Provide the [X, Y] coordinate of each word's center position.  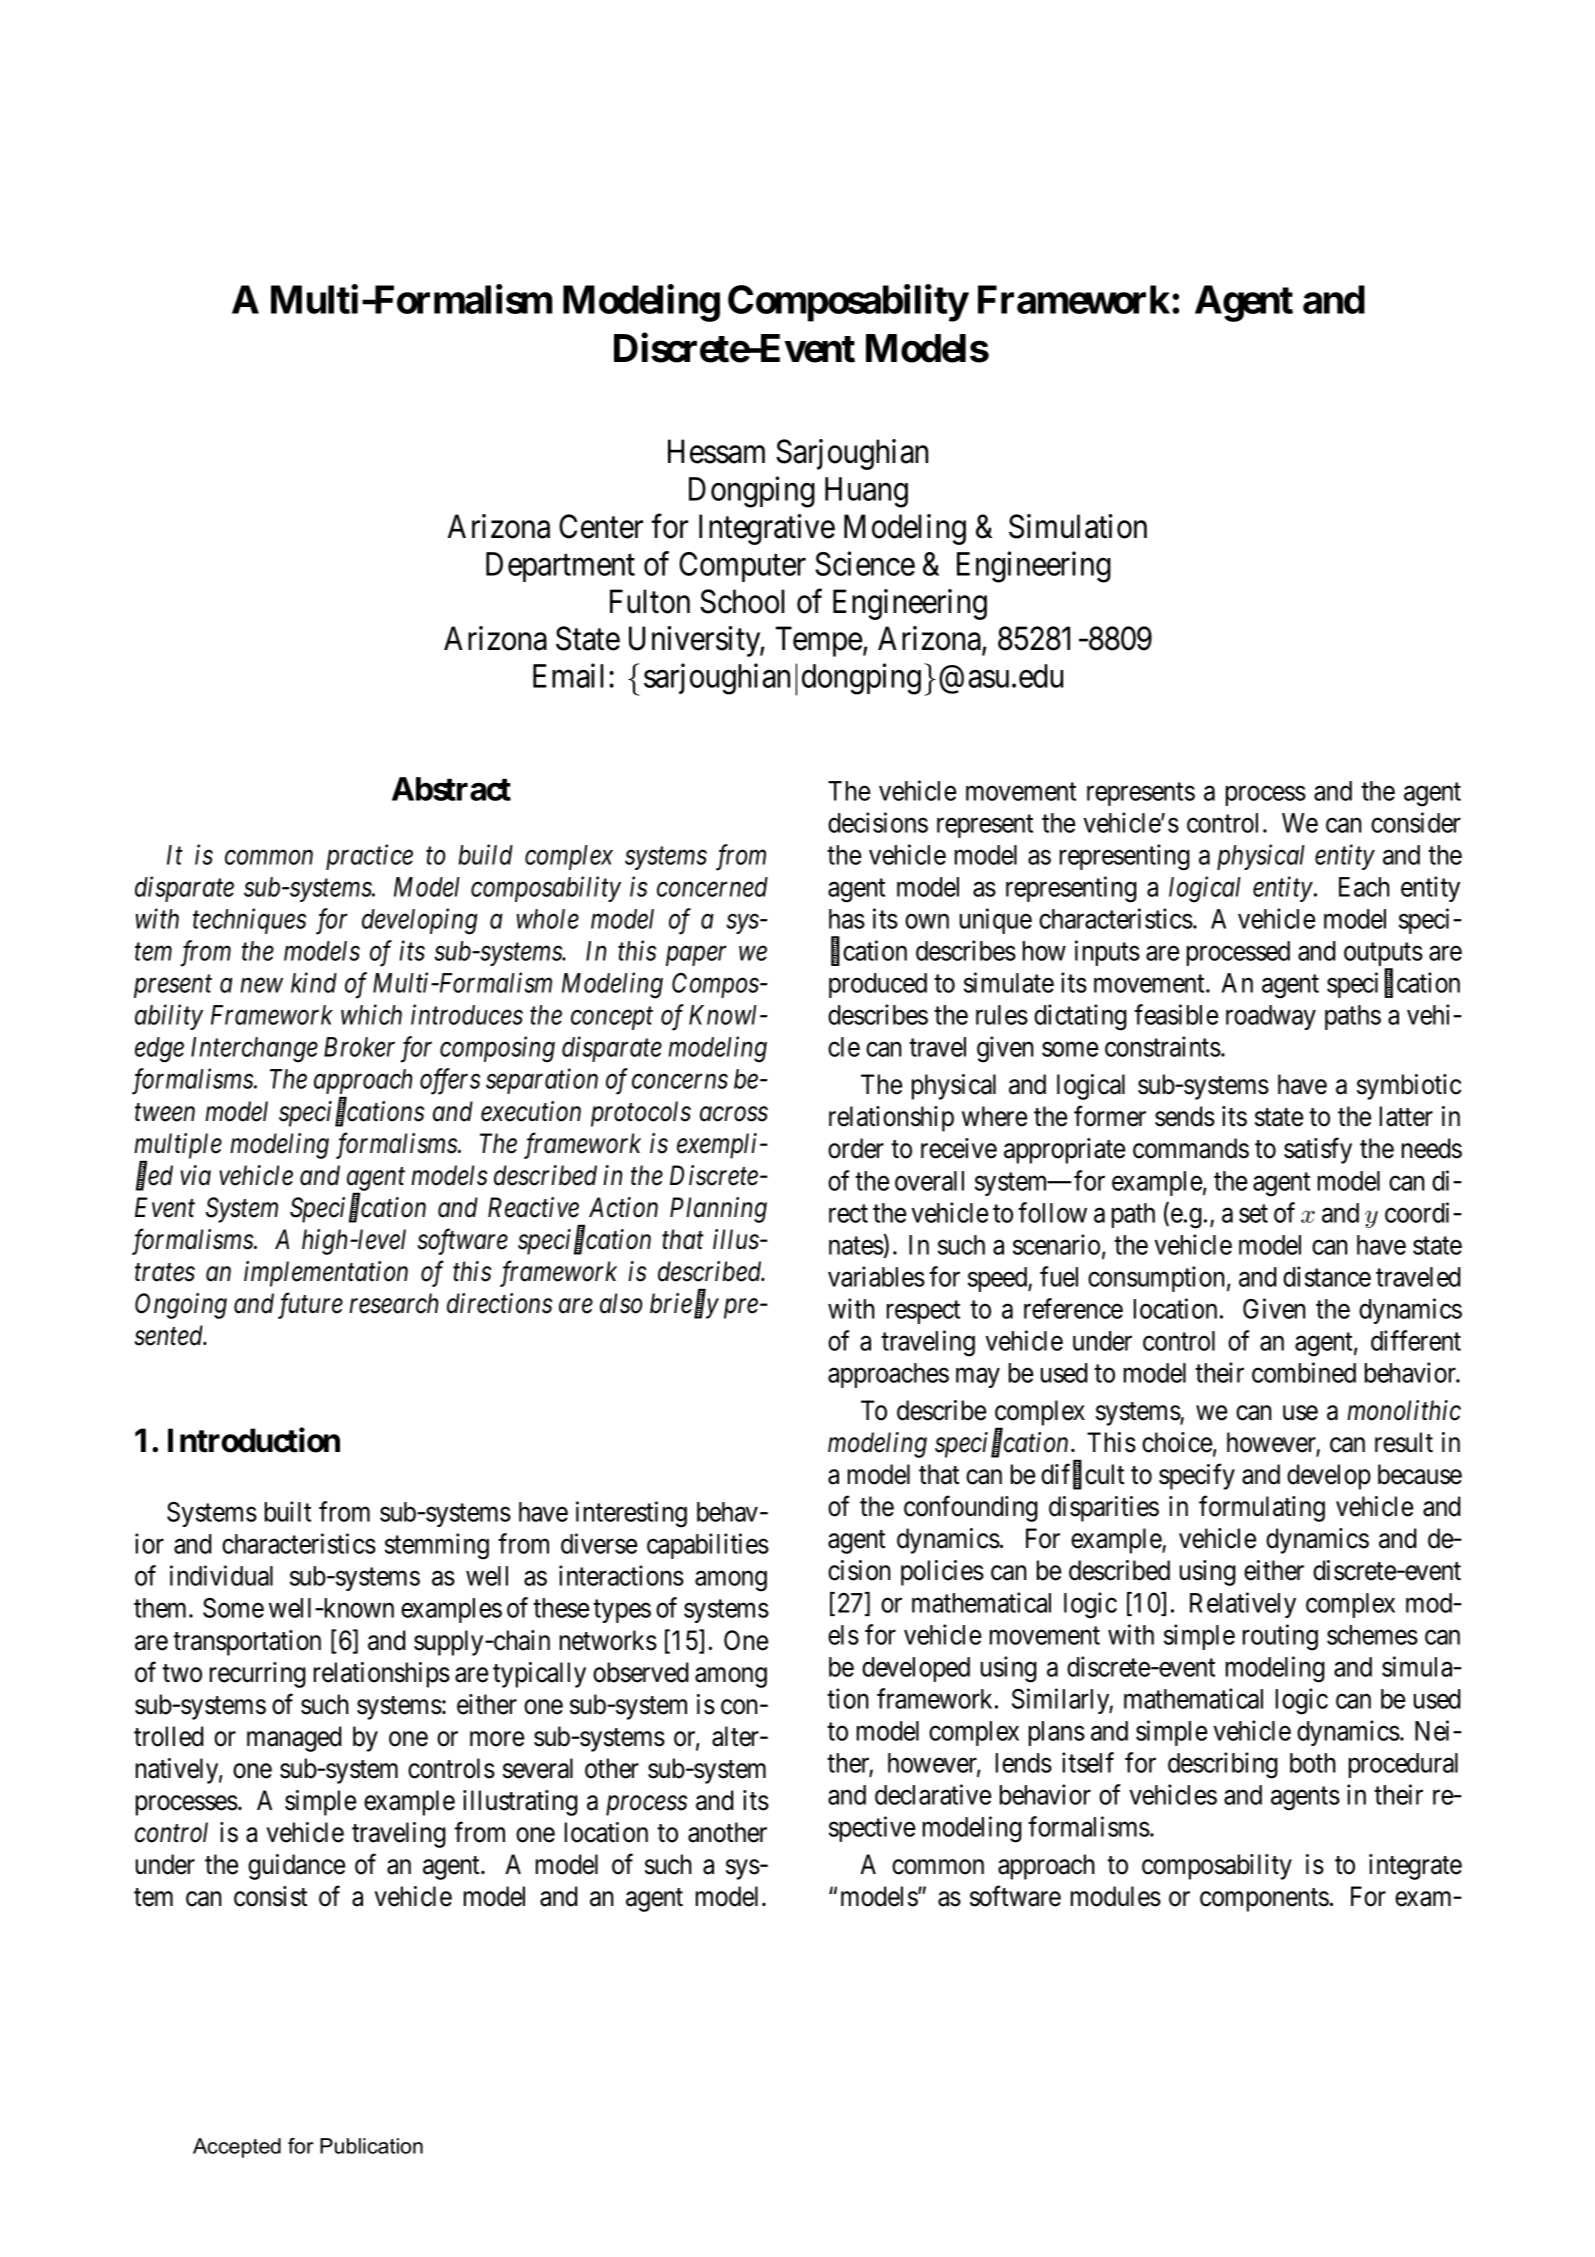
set [1253, 1214]
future [310, 1306]
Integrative [767, 529]
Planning [718, 1210]
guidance [296, 1867]
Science [865, 563]
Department [560, 567]
